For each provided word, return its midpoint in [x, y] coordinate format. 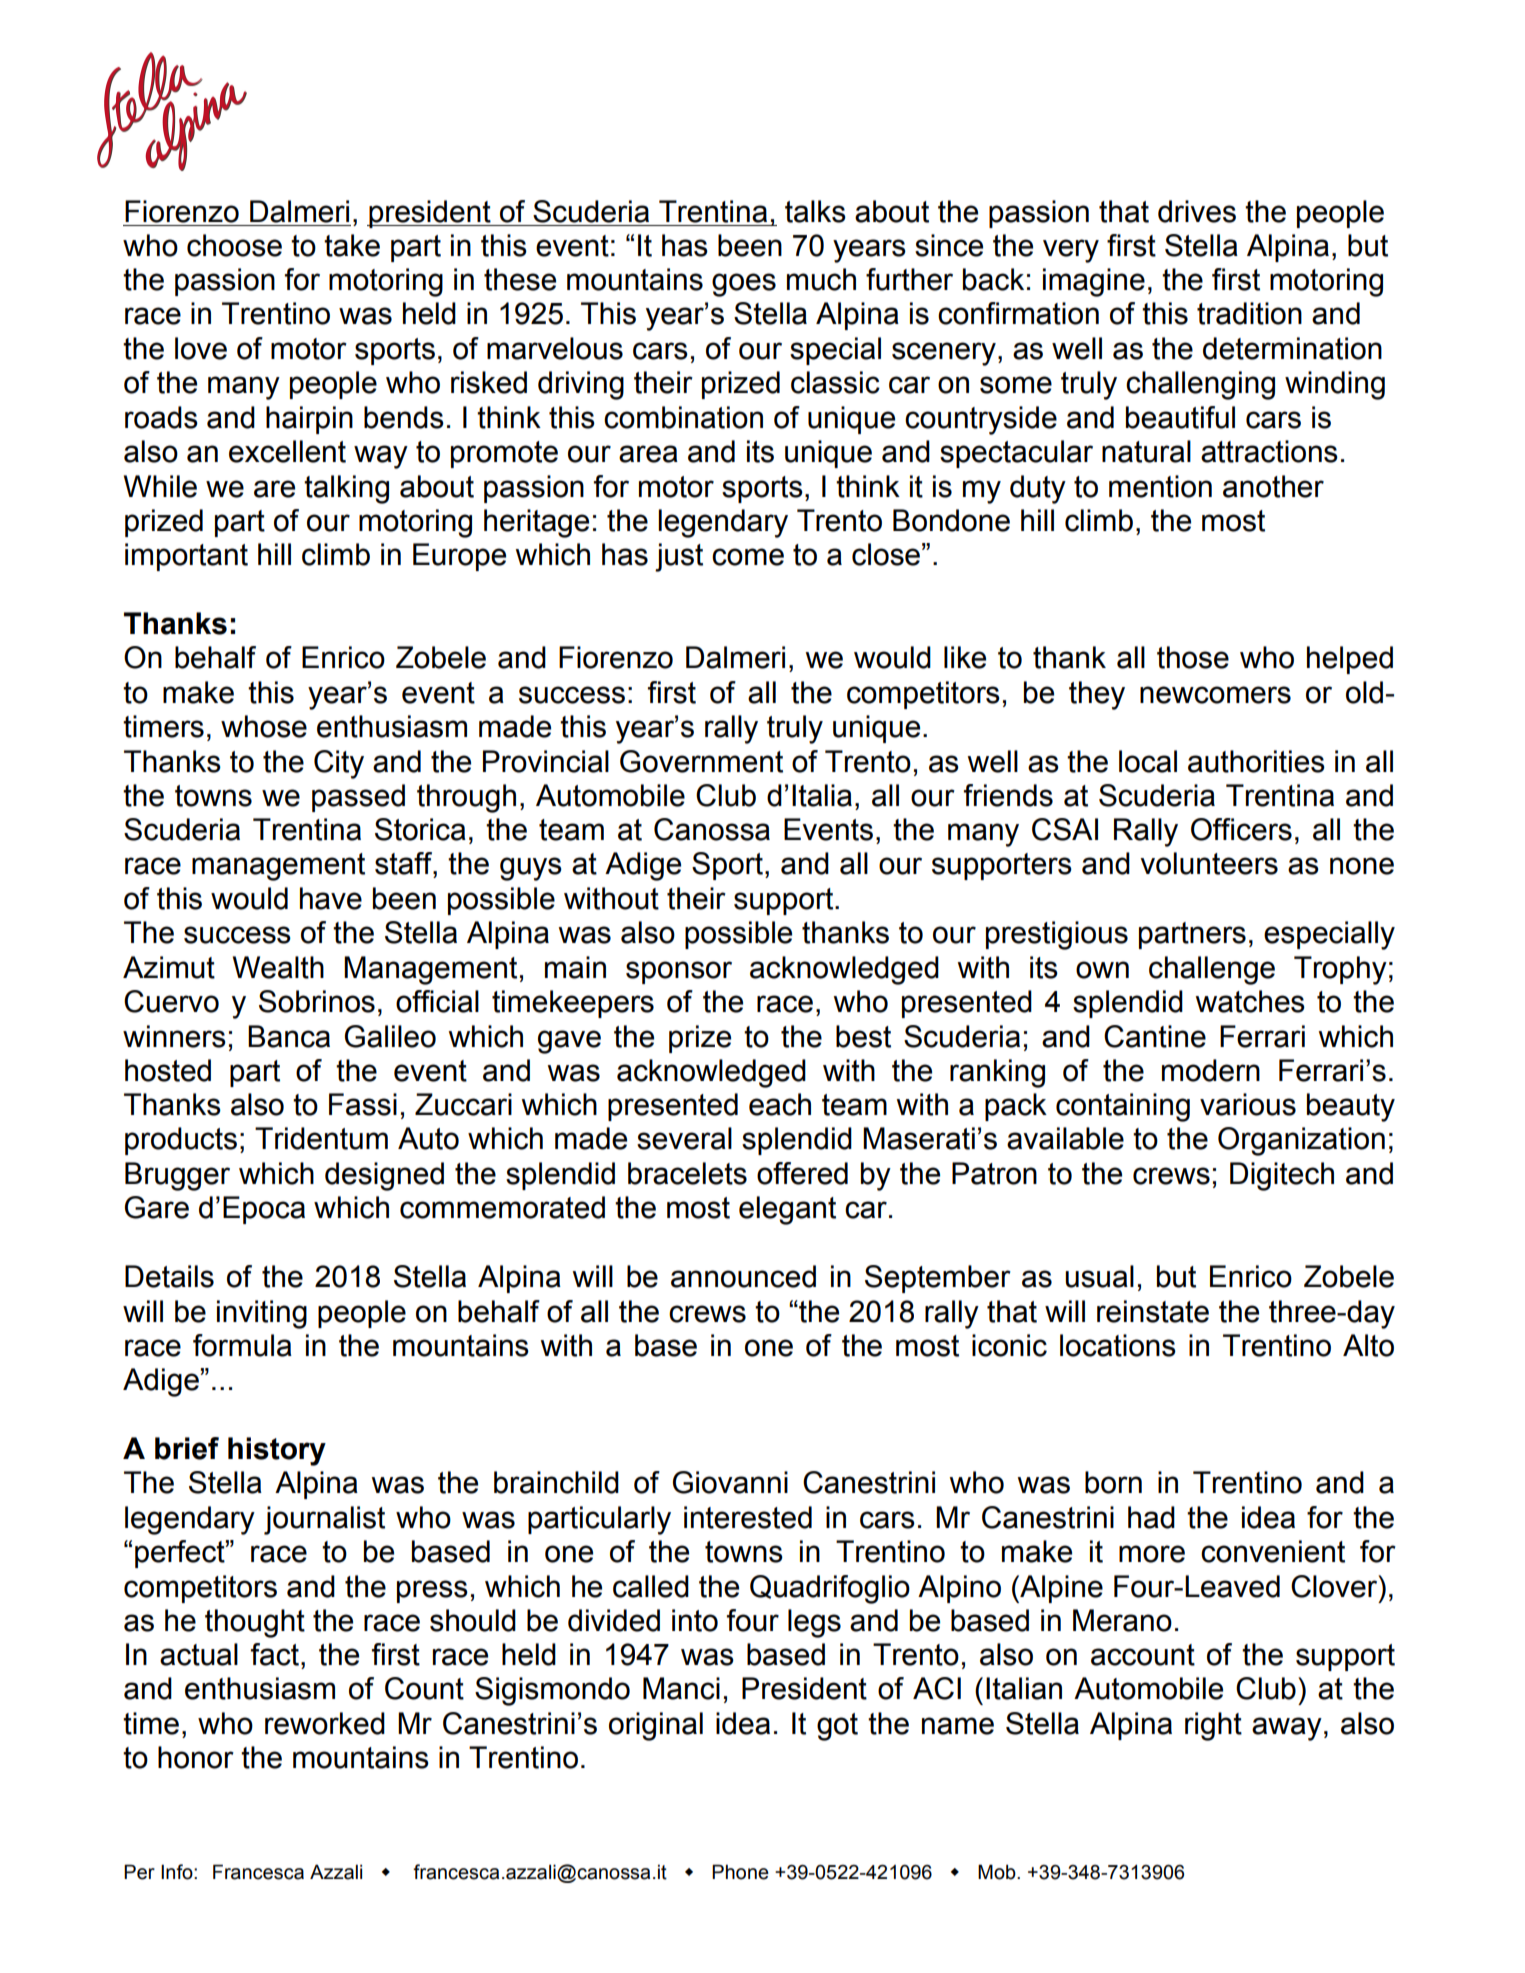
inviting [262, 1314]
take [352, 245]
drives [1197, 211]
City [339, 764]
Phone [740, 1872]
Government [701, 761]
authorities [1256, 761]
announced [743, 1276]
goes [744, 285]
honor [196, 1757]
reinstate [1153, 1311]
